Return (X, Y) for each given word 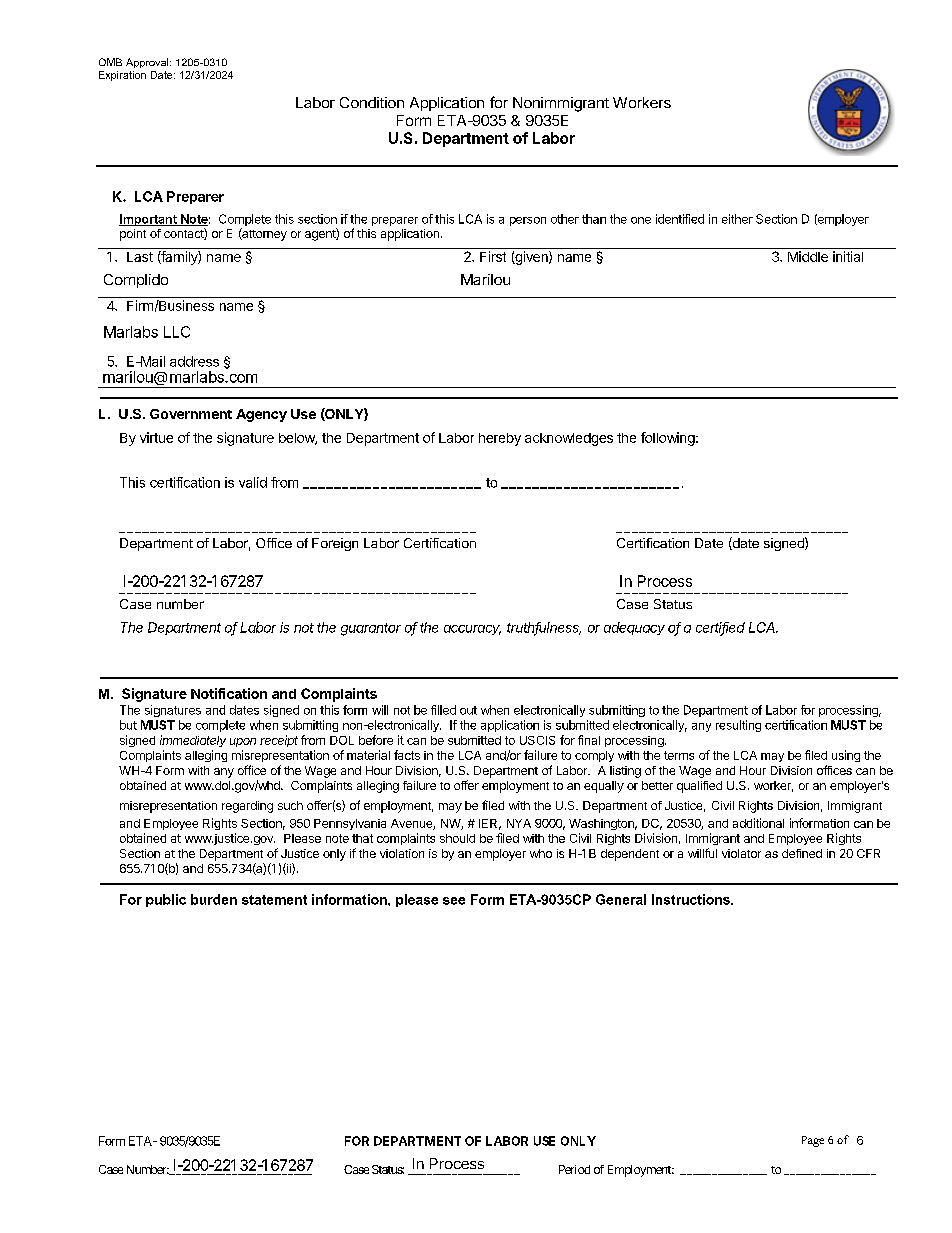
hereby (500, 439)
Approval (148, 63)
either (737, 219)
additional (758, 823)
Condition (372, 102)
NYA (519, 823)
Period (574, 1169)
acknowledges (569, 439)
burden (214, 899)
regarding (247, 807)
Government (191, 414)
